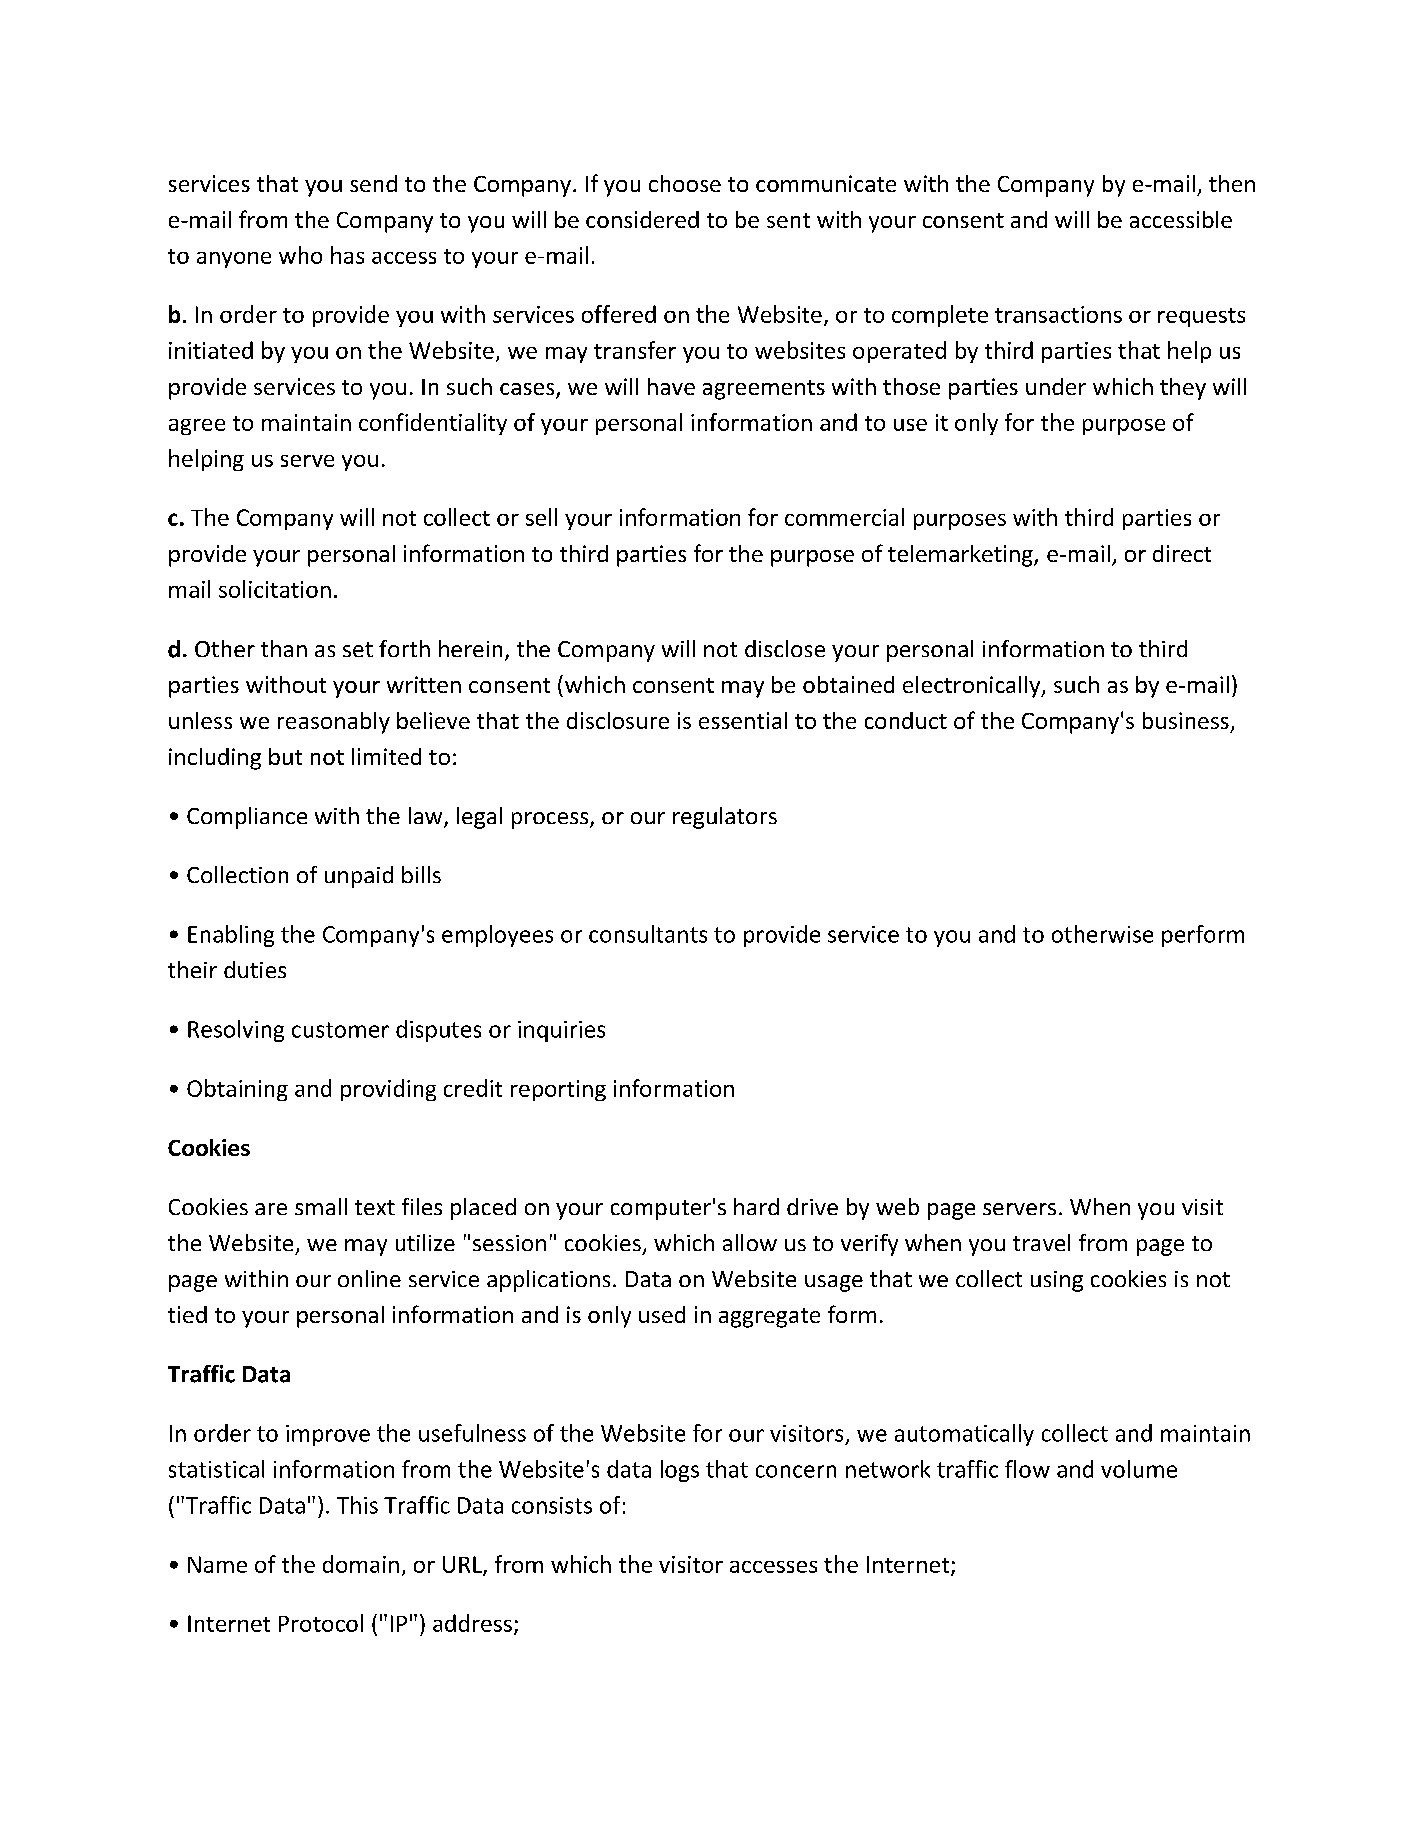 Image resolution: width=1424 pixels, height=1843 pixels. I want to click on disclose, so click(785, 648).
